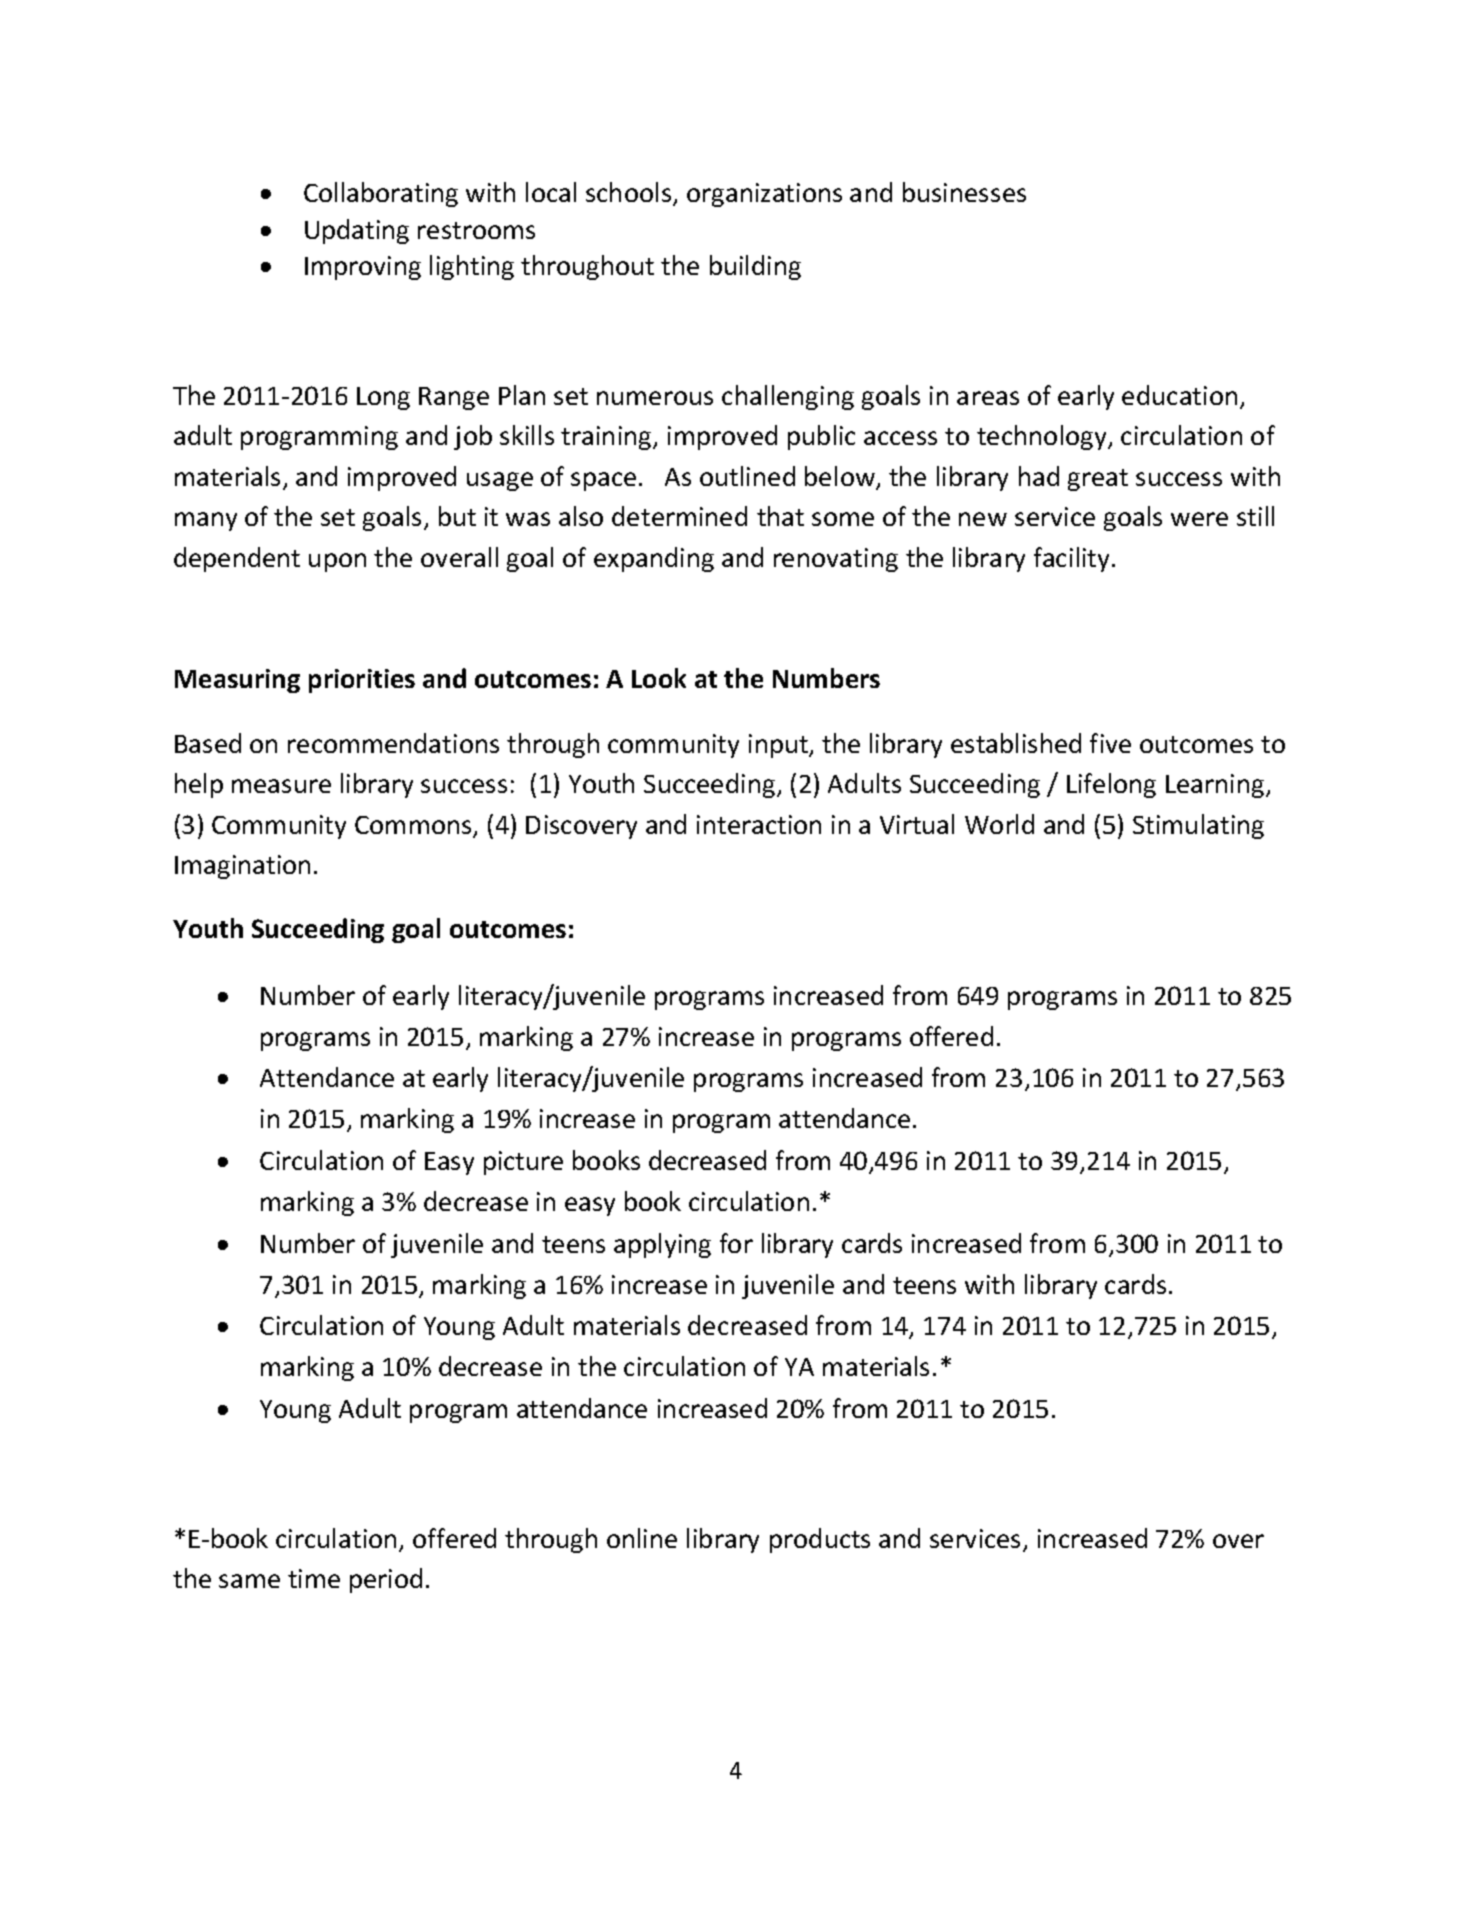 This screenshot has width=1472, height=1905. What do you see at coordinates (242, 867) in the screenshot?
I see `Imagination` at bounding box center [242, 867].
